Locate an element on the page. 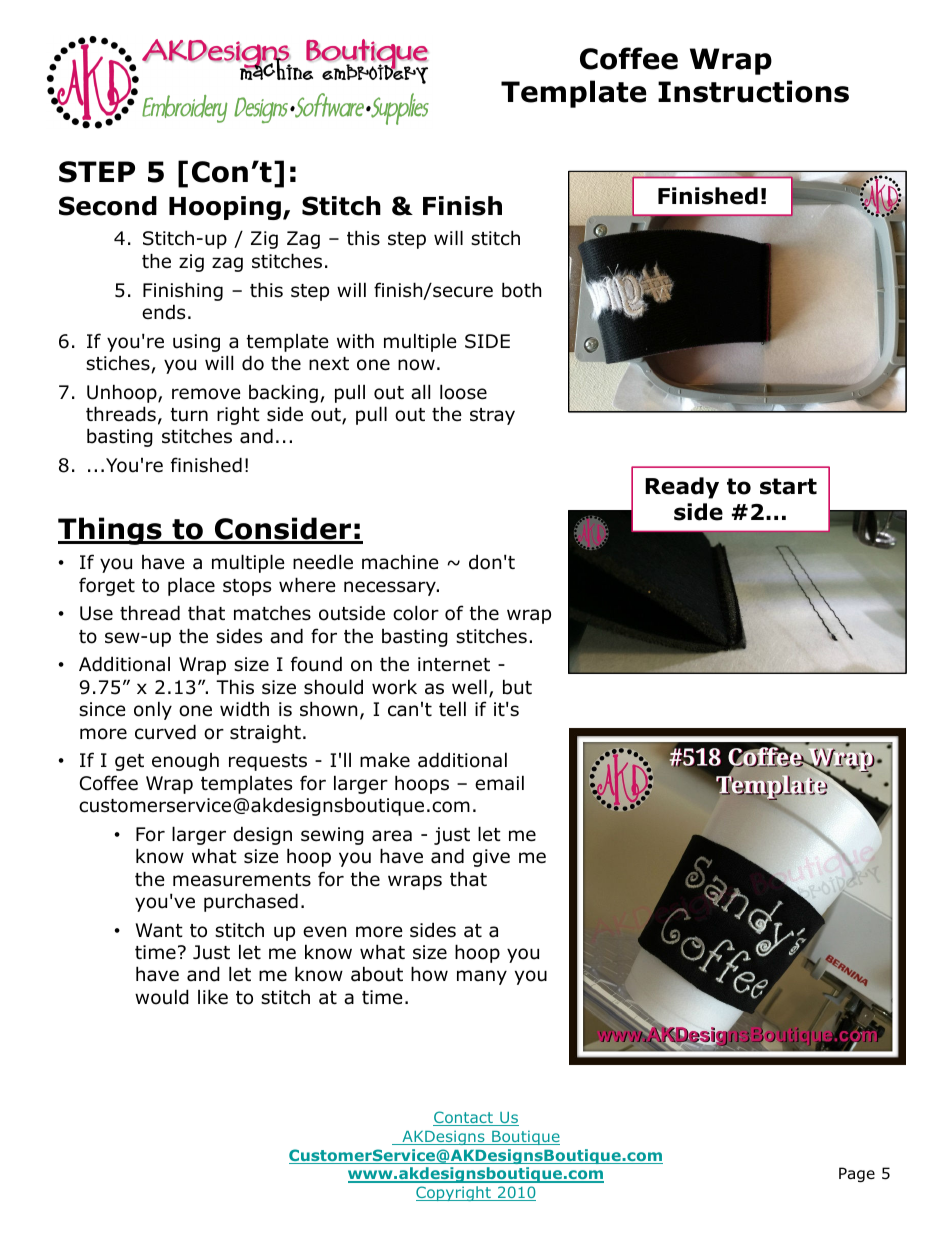 The image size is (952, 1233). Contact is located at coordinates (464, 1118).
